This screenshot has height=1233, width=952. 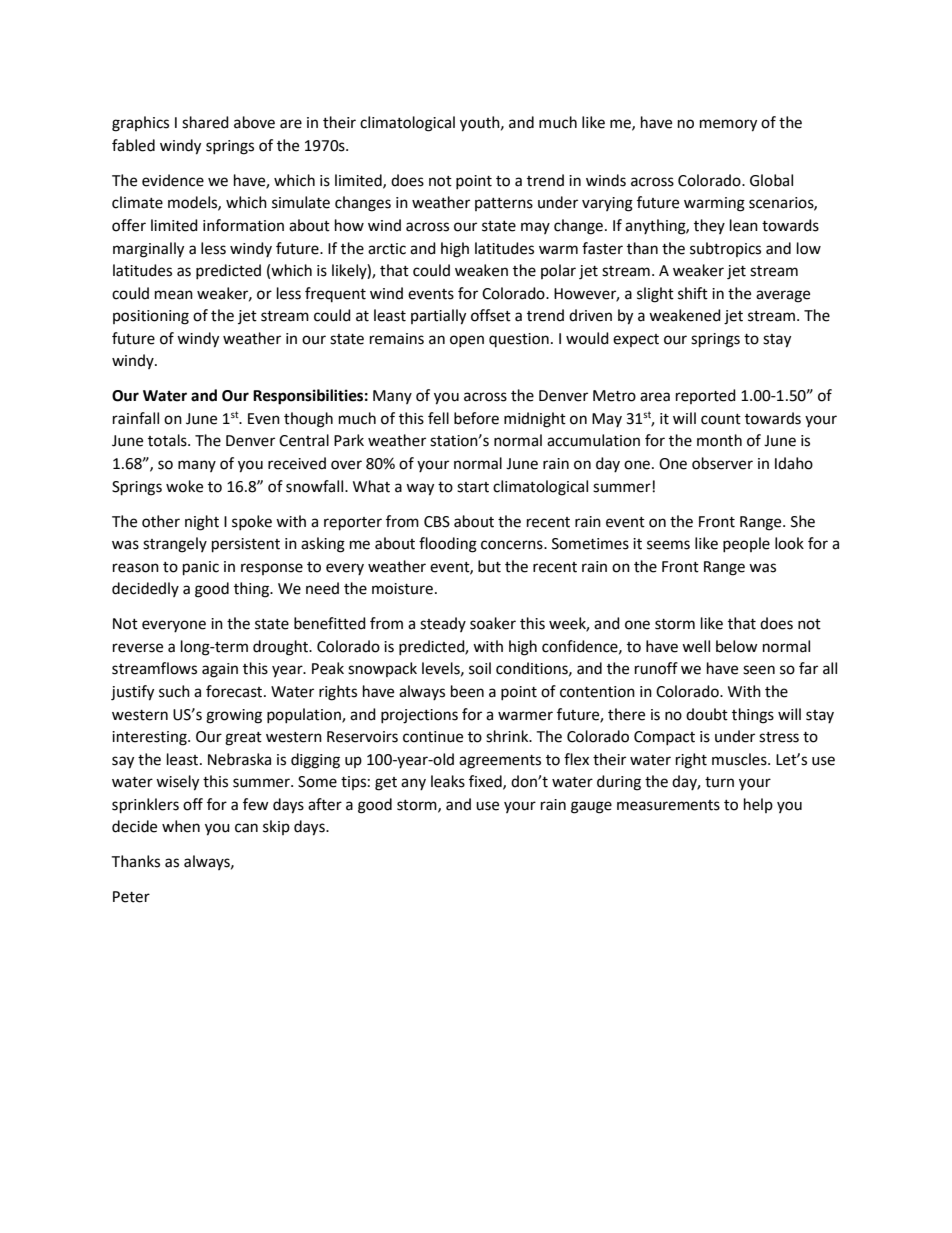 What do you see at coordinates (131, 897) in the screenshot?
I see `Peter` at bounding box center [131, 897].
